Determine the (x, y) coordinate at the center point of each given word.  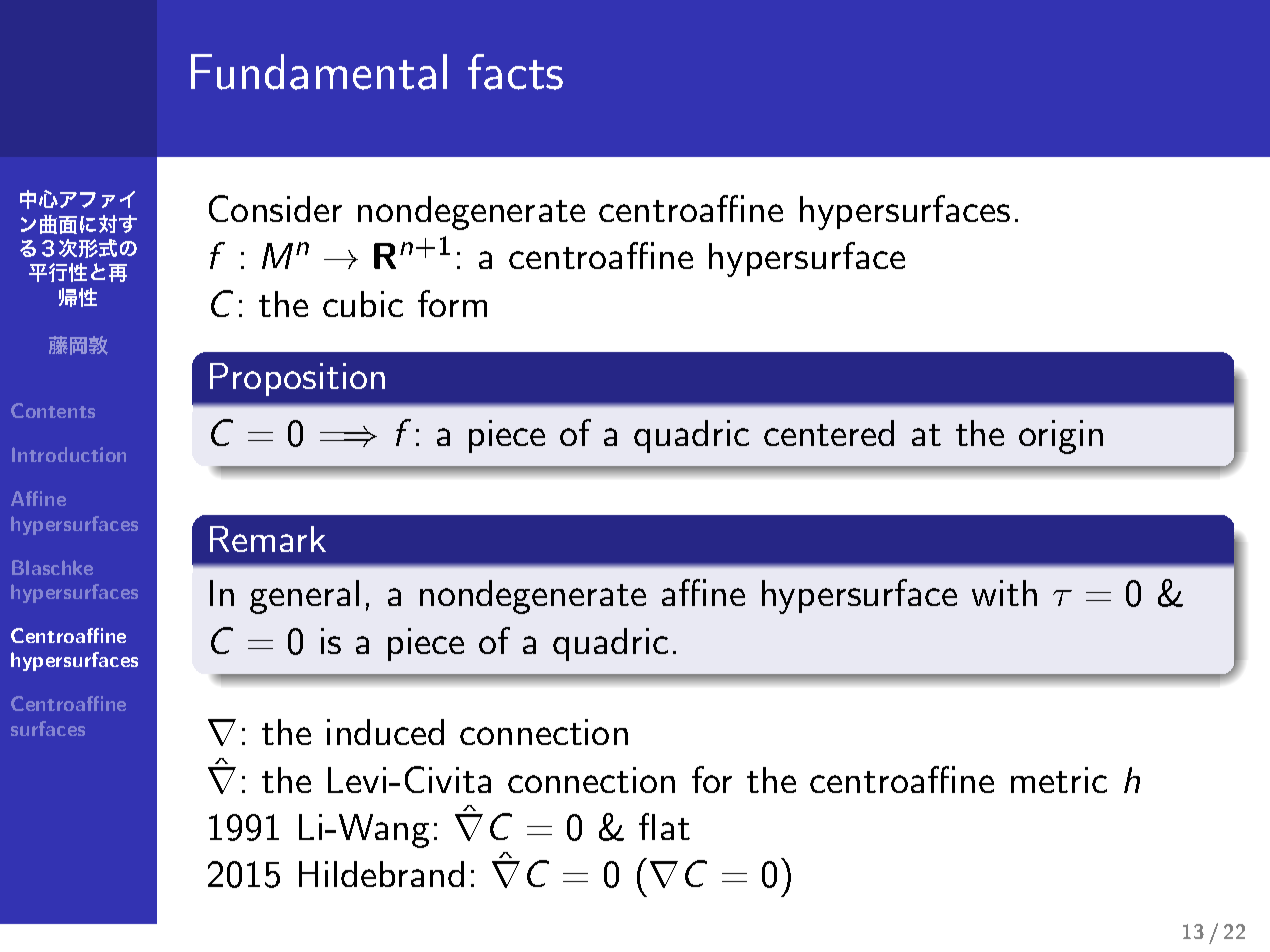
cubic (363, 304)
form (452, 303)
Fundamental (319, 72)
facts (515, 72)
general (304, 597)
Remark (268, 539)
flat (664, 826)
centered (829, 433)
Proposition (297, 379)
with (1004, 593)
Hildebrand (381, 874)
